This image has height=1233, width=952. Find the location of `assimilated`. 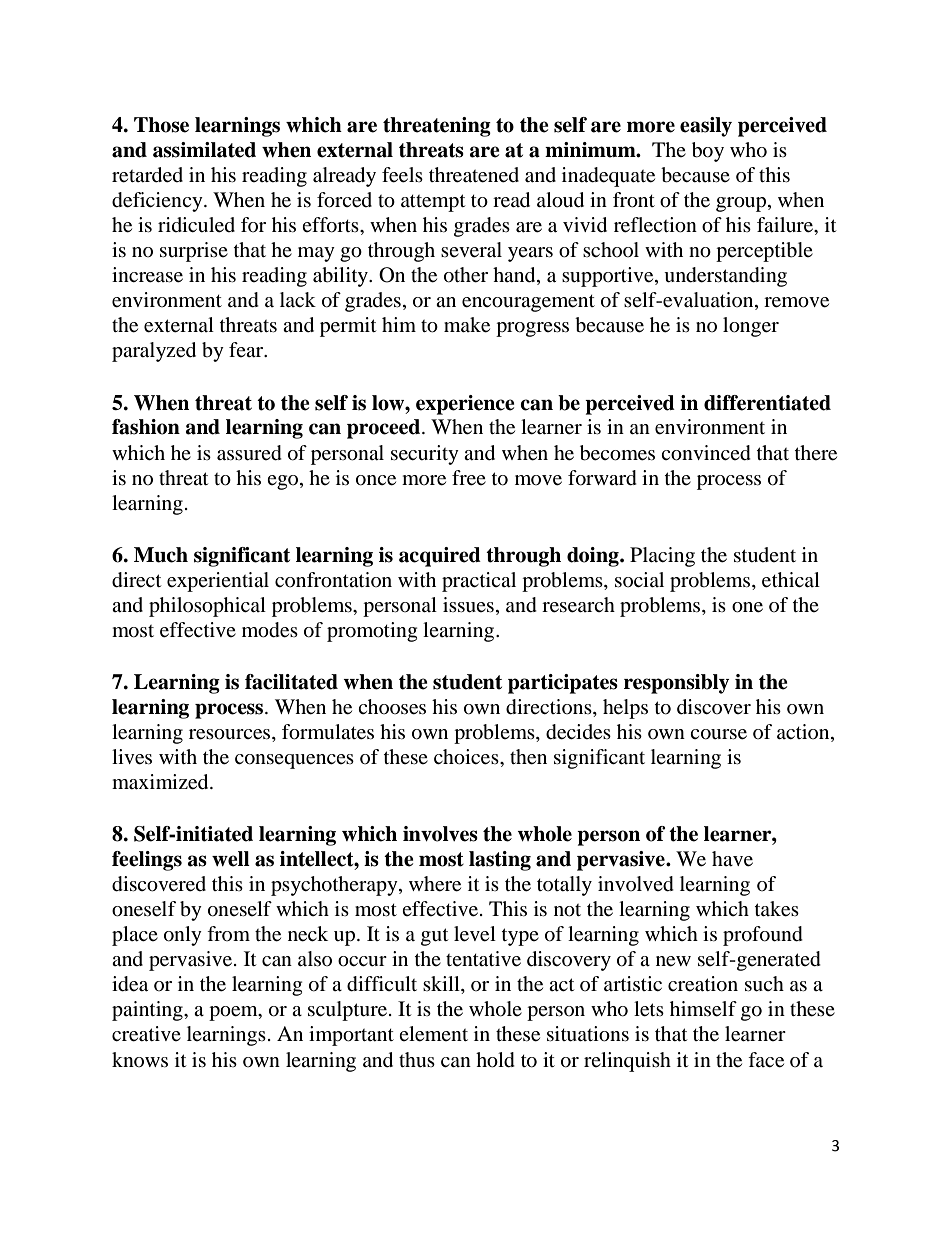

assimilated is located at coordinates (204, 150).
